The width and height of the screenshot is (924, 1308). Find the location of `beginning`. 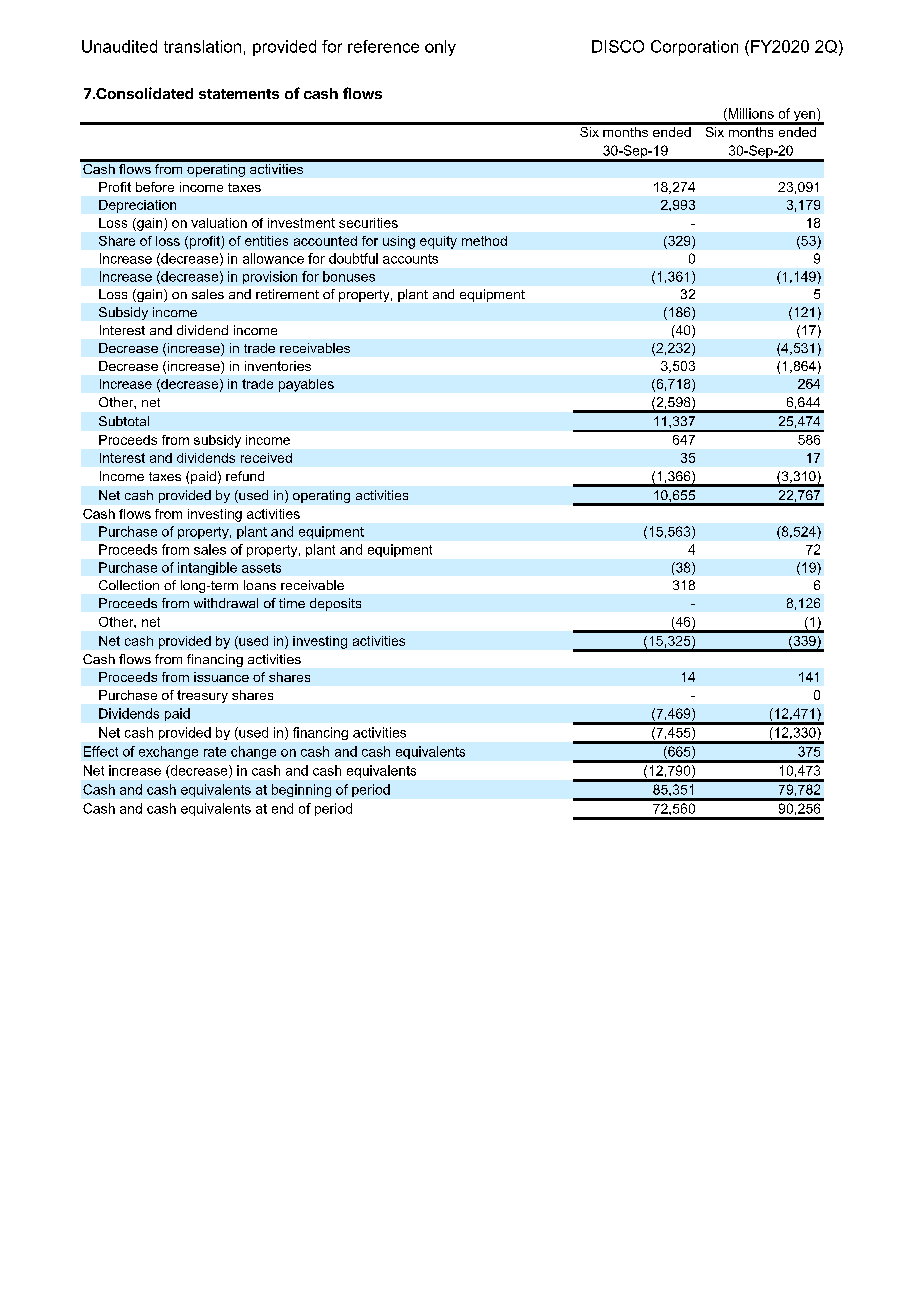

beginning is located at coordinates (301, 790).
